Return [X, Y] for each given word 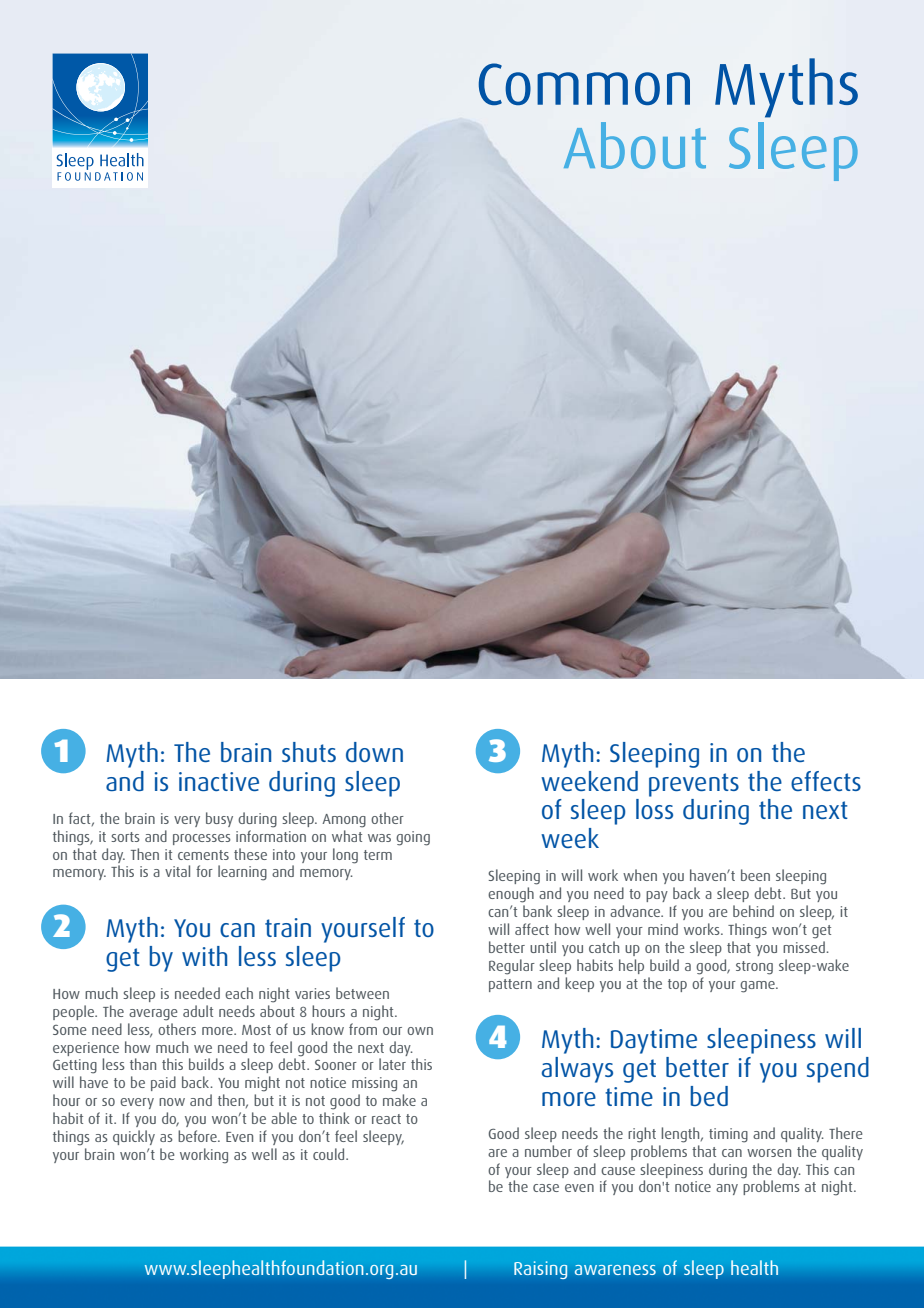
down [374, 752]
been [755, 875]
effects [826, 781]
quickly [134, 1137]
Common [584, 84]
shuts [309, 752]
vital [177, 871]
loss [654, 809]
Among [344, 821]
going [413, 838]
